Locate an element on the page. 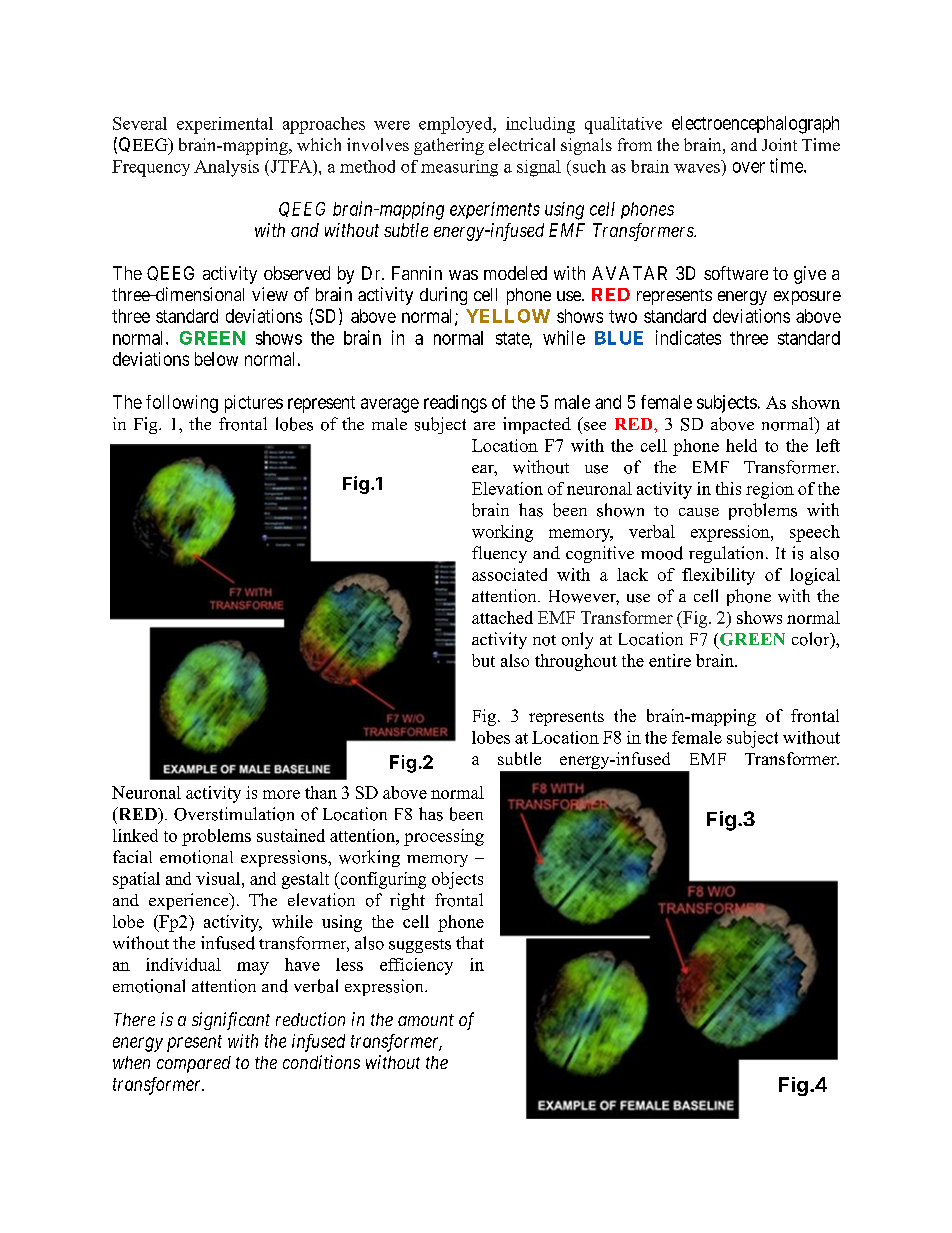  following is located at coordinates (182, 404).
